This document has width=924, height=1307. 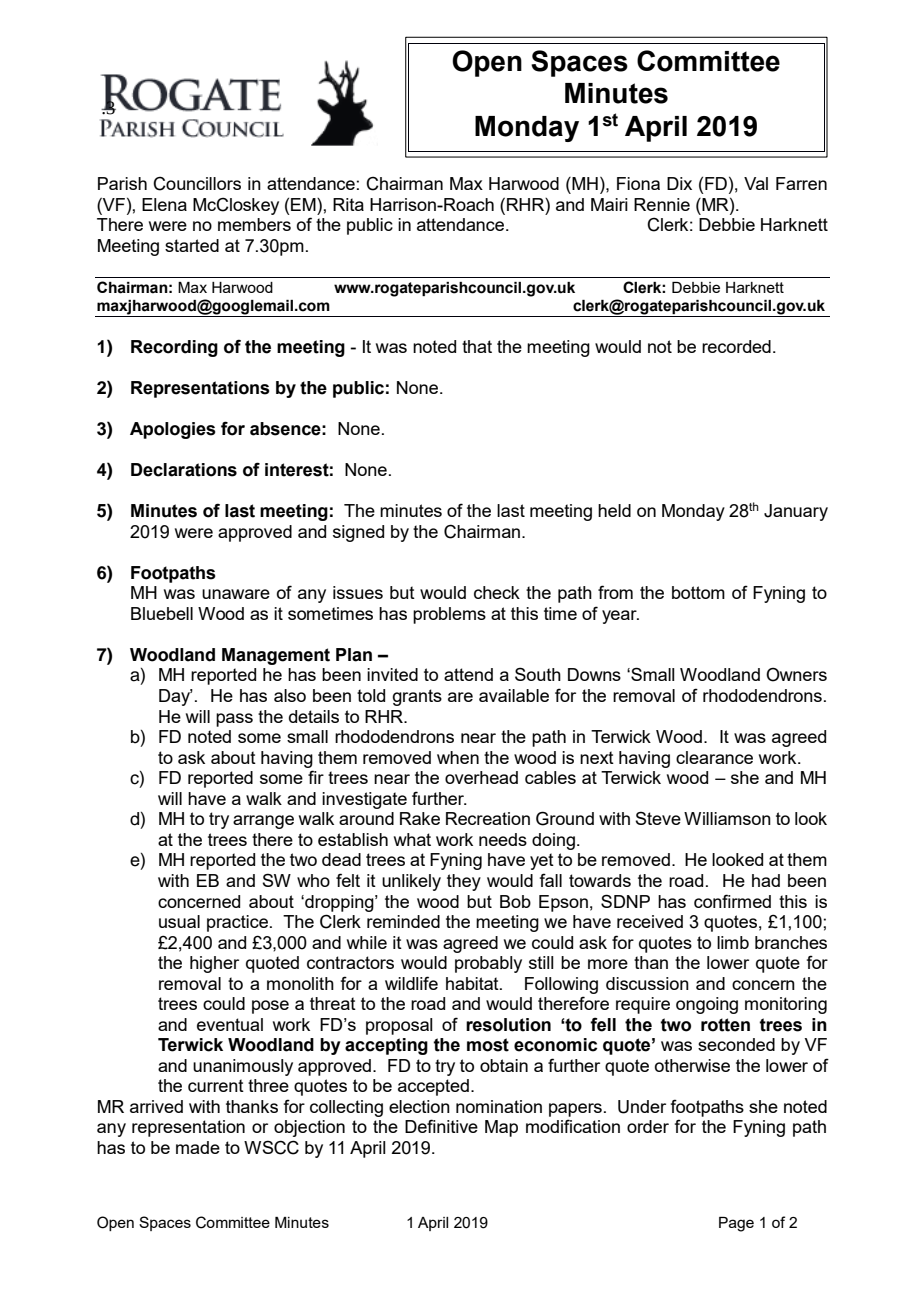 I want to click on Apologies, so click(x=173, y=430).
